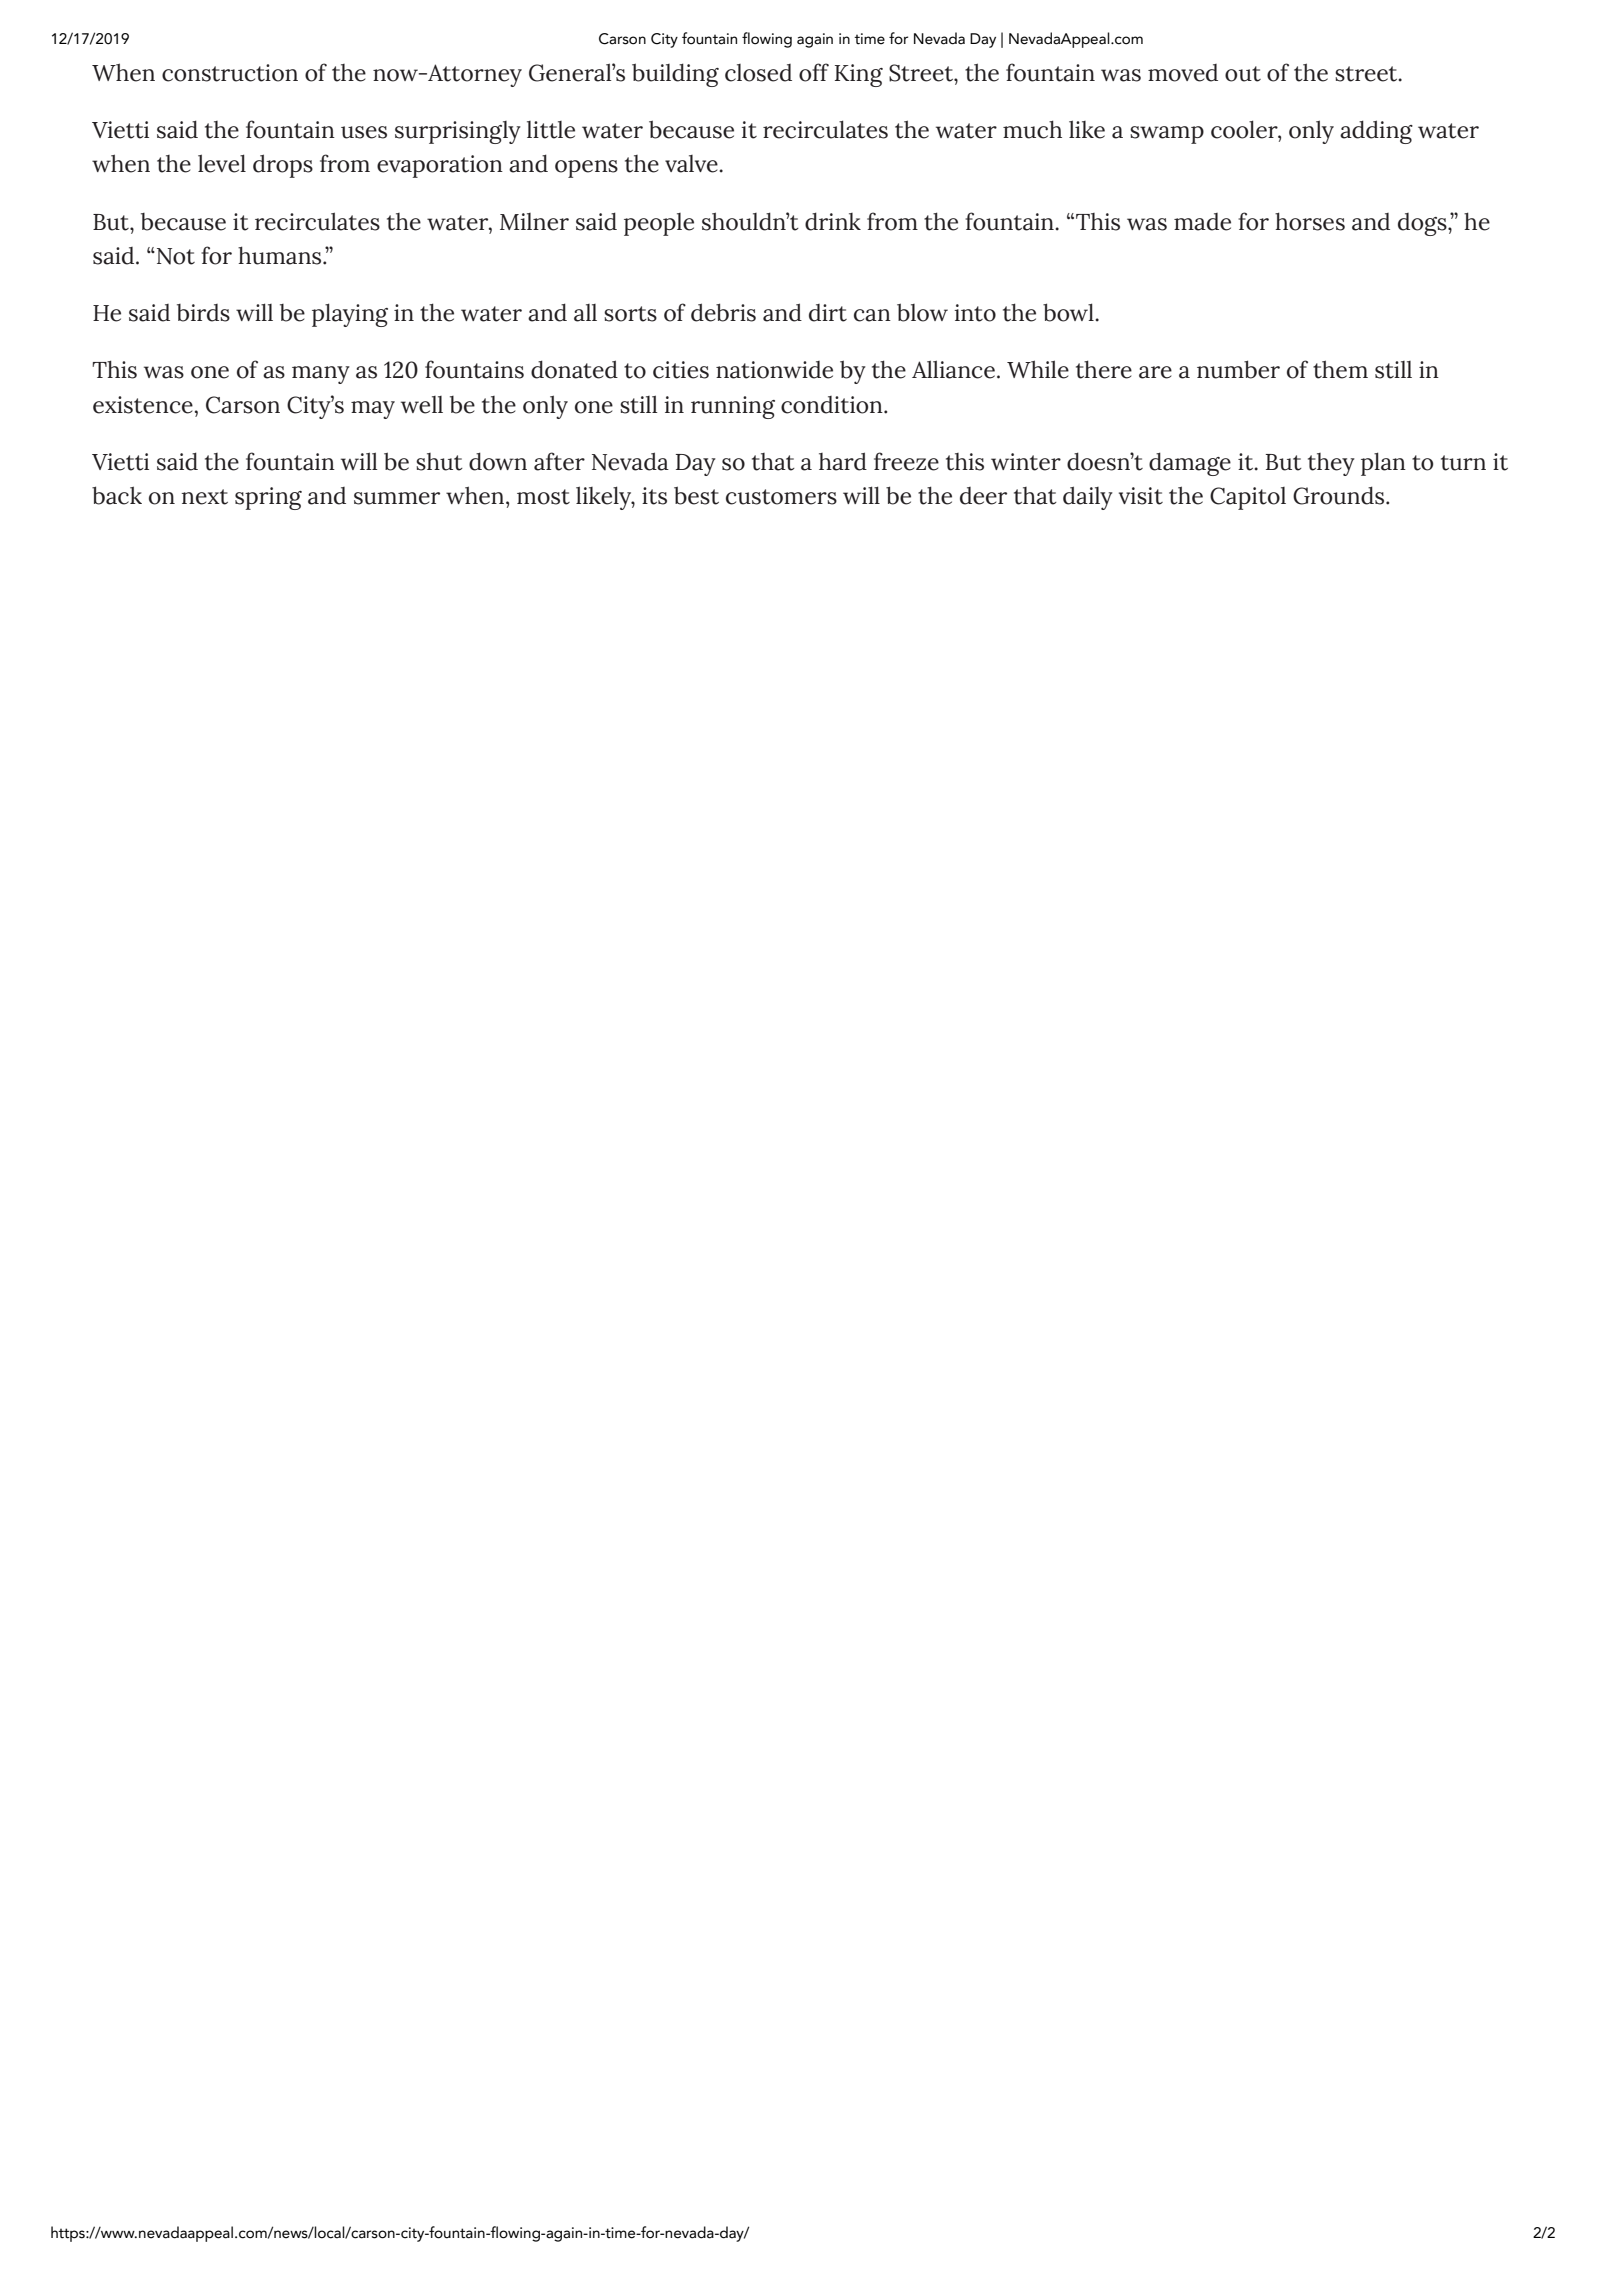 The image size is (1606, 2271). Describe the element at coordinates (1243, 74) in the image. I see `out` at that location.
